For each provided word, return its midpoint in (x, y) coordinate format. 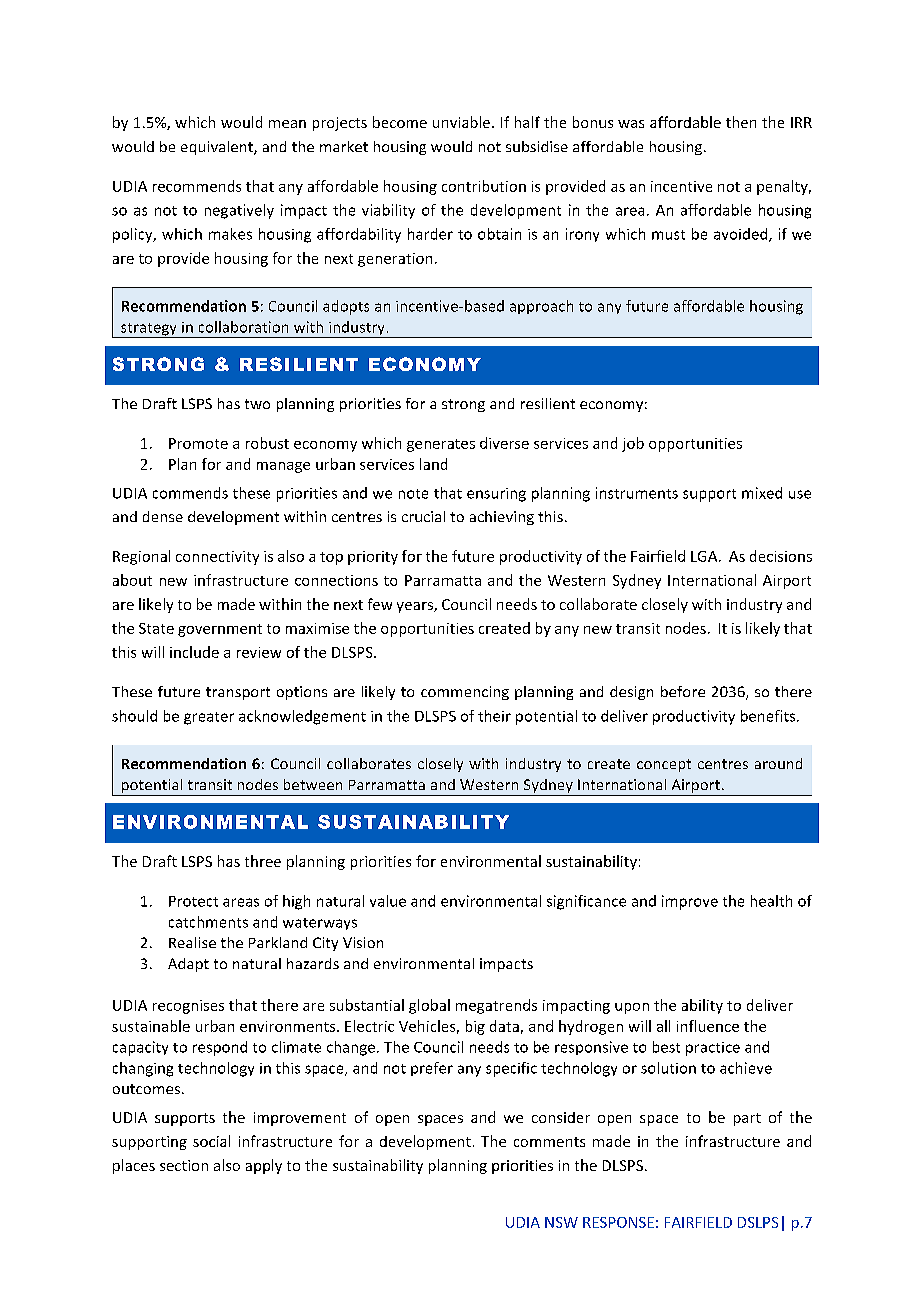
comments (549, 1142)
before (683, 691)
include (194, 652)
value (388, 901)
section (184, 1165)
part (747, 1119)
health (771, 901)
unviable (461, 122)
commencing (465, 693)
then (741, 122)
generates (441, 445)
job (633, 444)
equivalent (218, 148)
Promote (198, 443)
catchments (208, 922)
